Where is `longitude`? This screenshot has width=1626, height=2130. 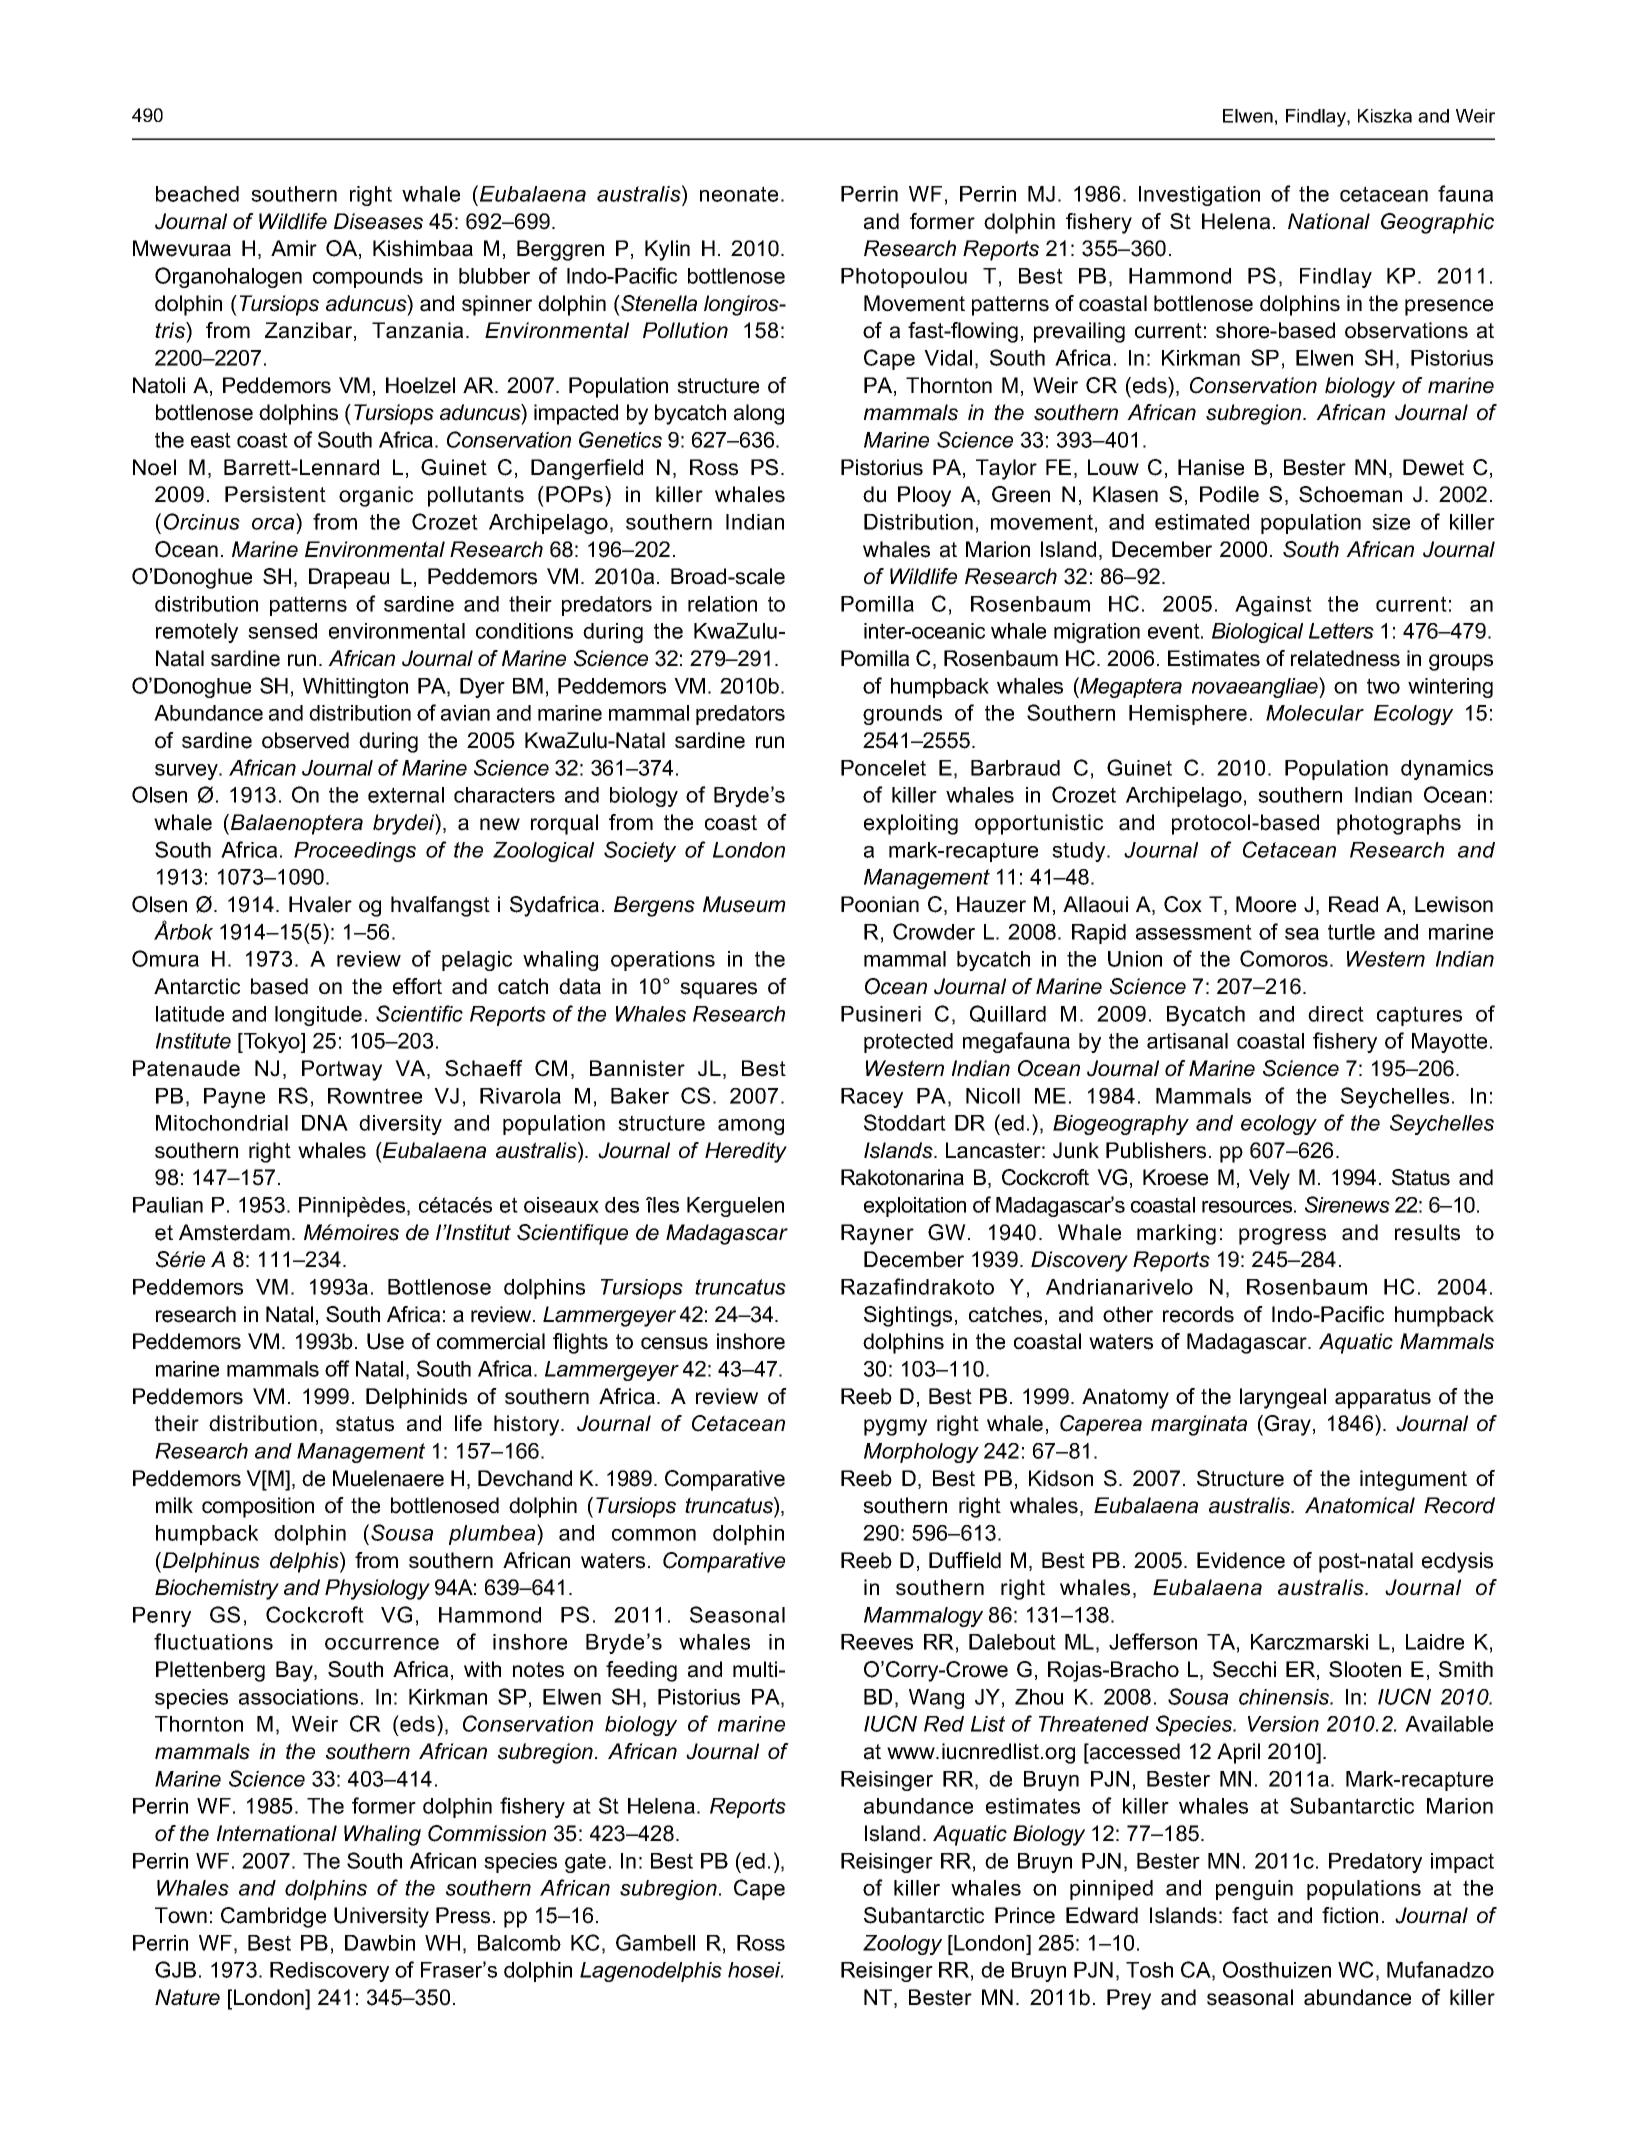 longitude is located at coordinates (318, 1016).
